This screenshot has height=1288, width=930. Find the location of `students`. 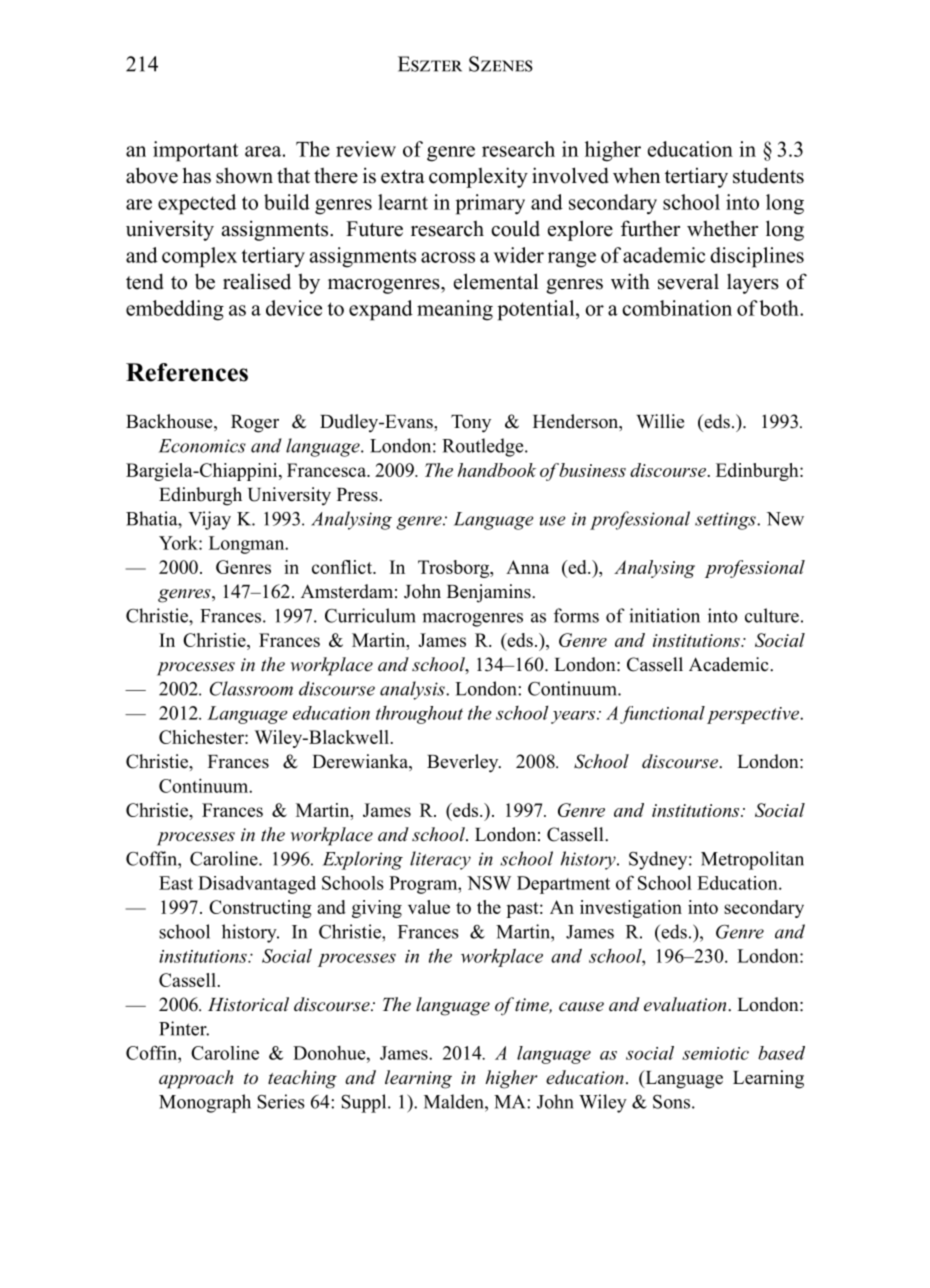

students is located at coordinates (768, 175).
